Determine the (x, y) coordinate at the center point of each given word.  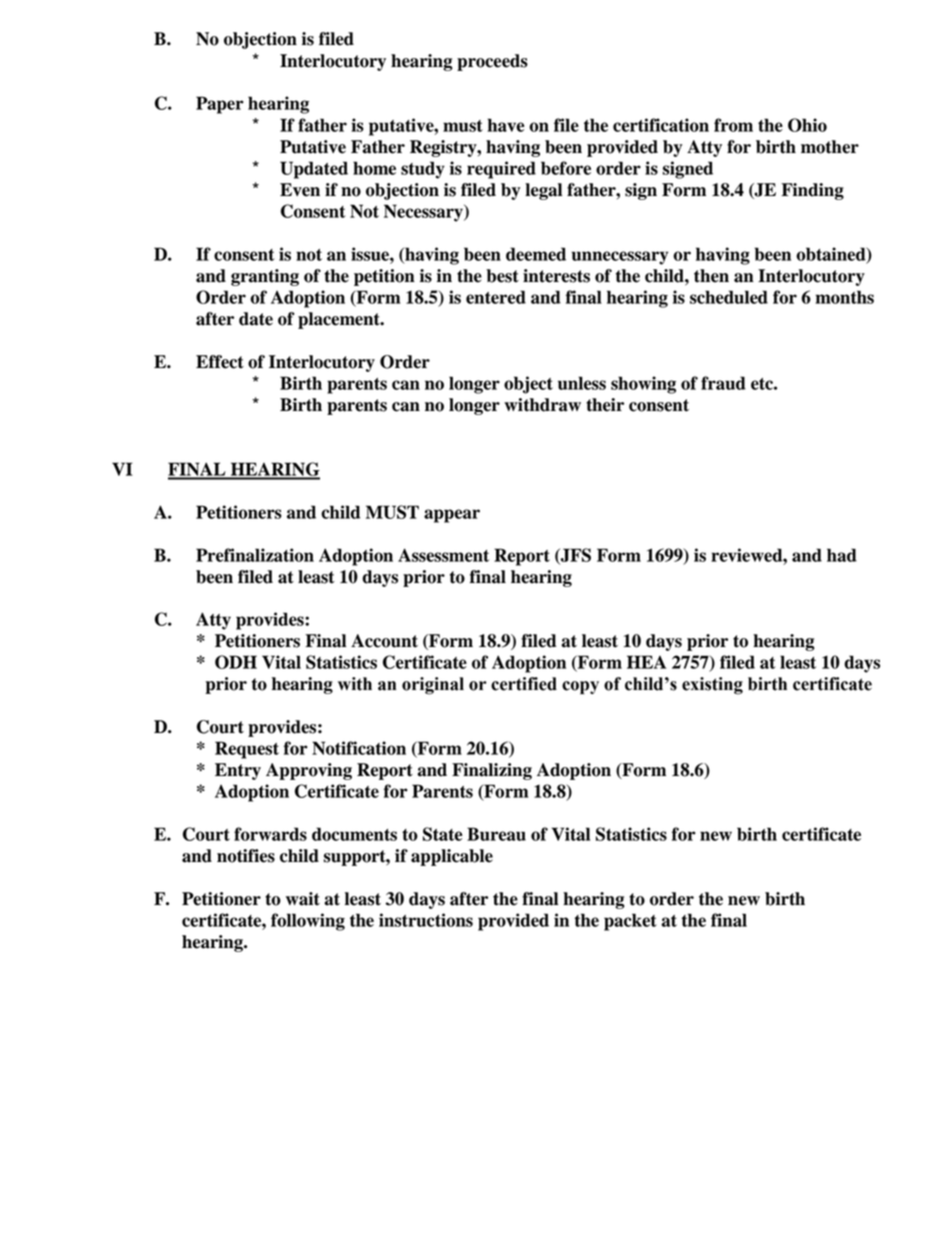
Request (247, 750)
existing (712, 686)
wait (303, 899)
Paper (220, 105)
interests (556, 276)
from (733, 125)
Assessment (443, 555)
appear (452, 516)
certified (524, 684)
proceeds (492, 62)
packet (630, 922)
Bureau (496, 834)
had (842, 555)
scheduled (729, 297)
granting (265, 277)
